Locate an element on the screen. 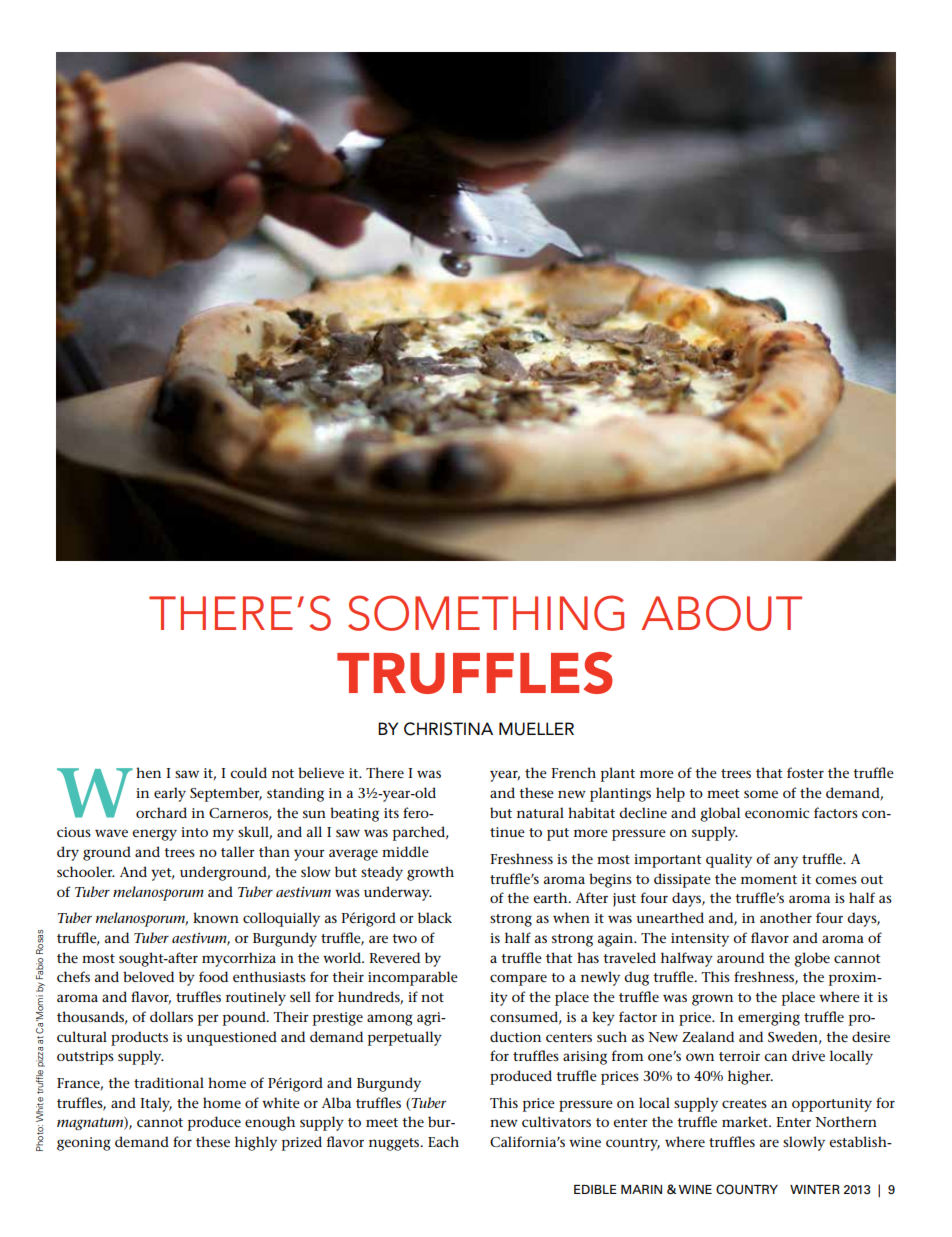 The height and width of the screenshot is (1237, 952). economic is located at coordinates (777, 813).
